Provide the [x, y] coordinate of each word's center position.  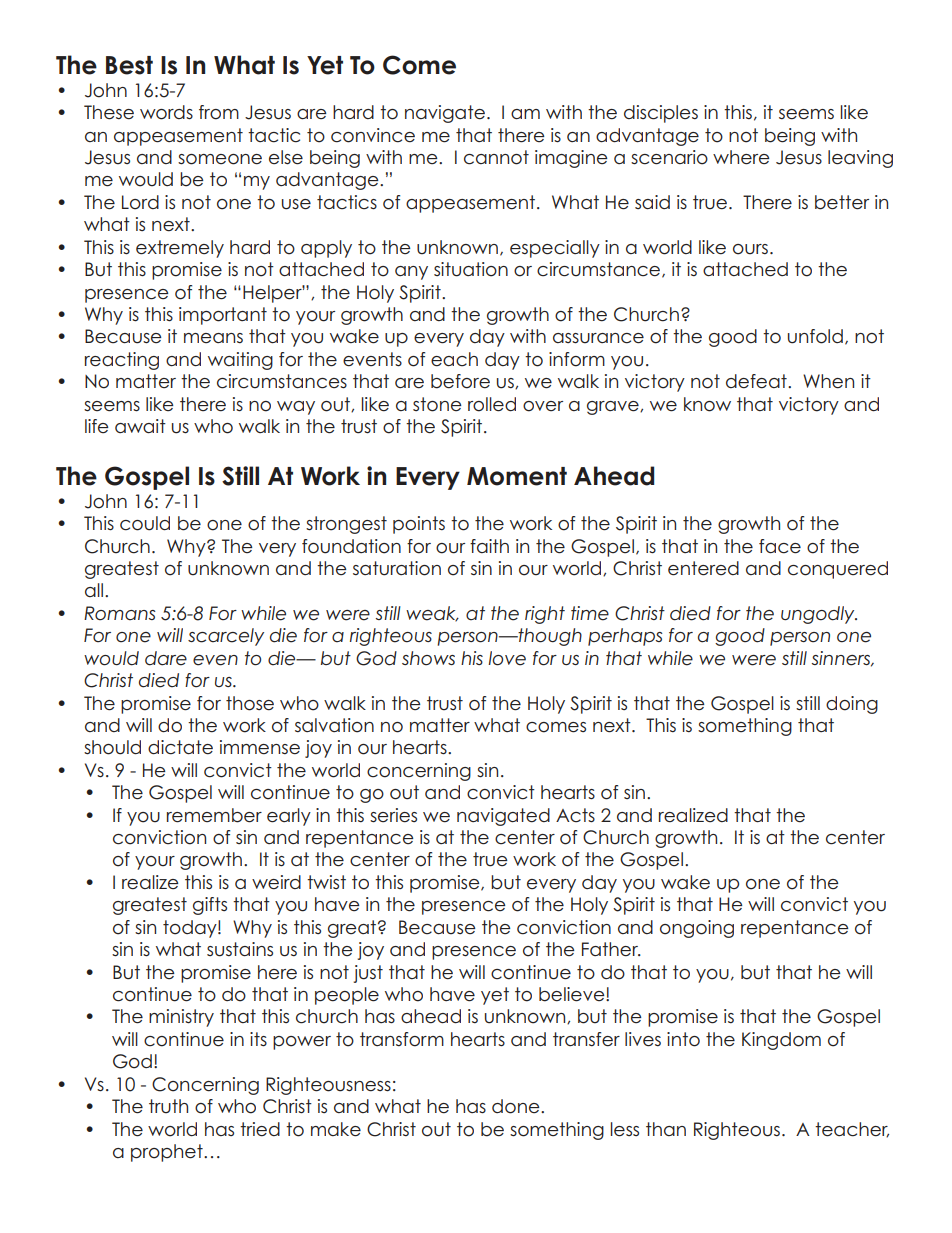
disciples [661, 114]
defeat [757, 381]
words [166, 112]
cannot [496, 157]
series [393, 815]
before [460, 381]
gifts [210, 906]
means [213, 338]
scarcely [226, 637]
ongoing [697, 929]
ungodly [819, 615]
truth [168, 1106]
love [507, 658]
